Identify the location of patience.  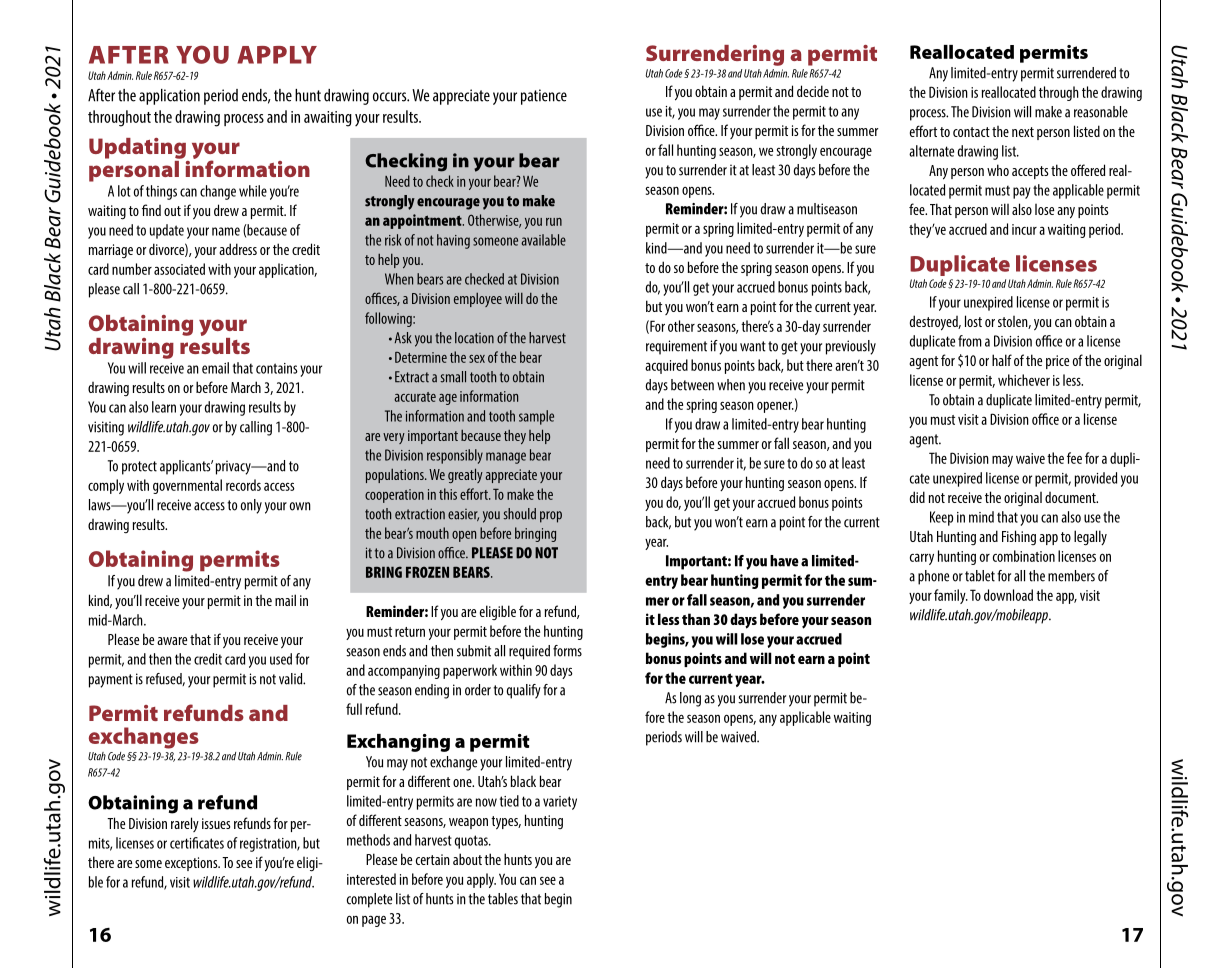
(544, 97).
